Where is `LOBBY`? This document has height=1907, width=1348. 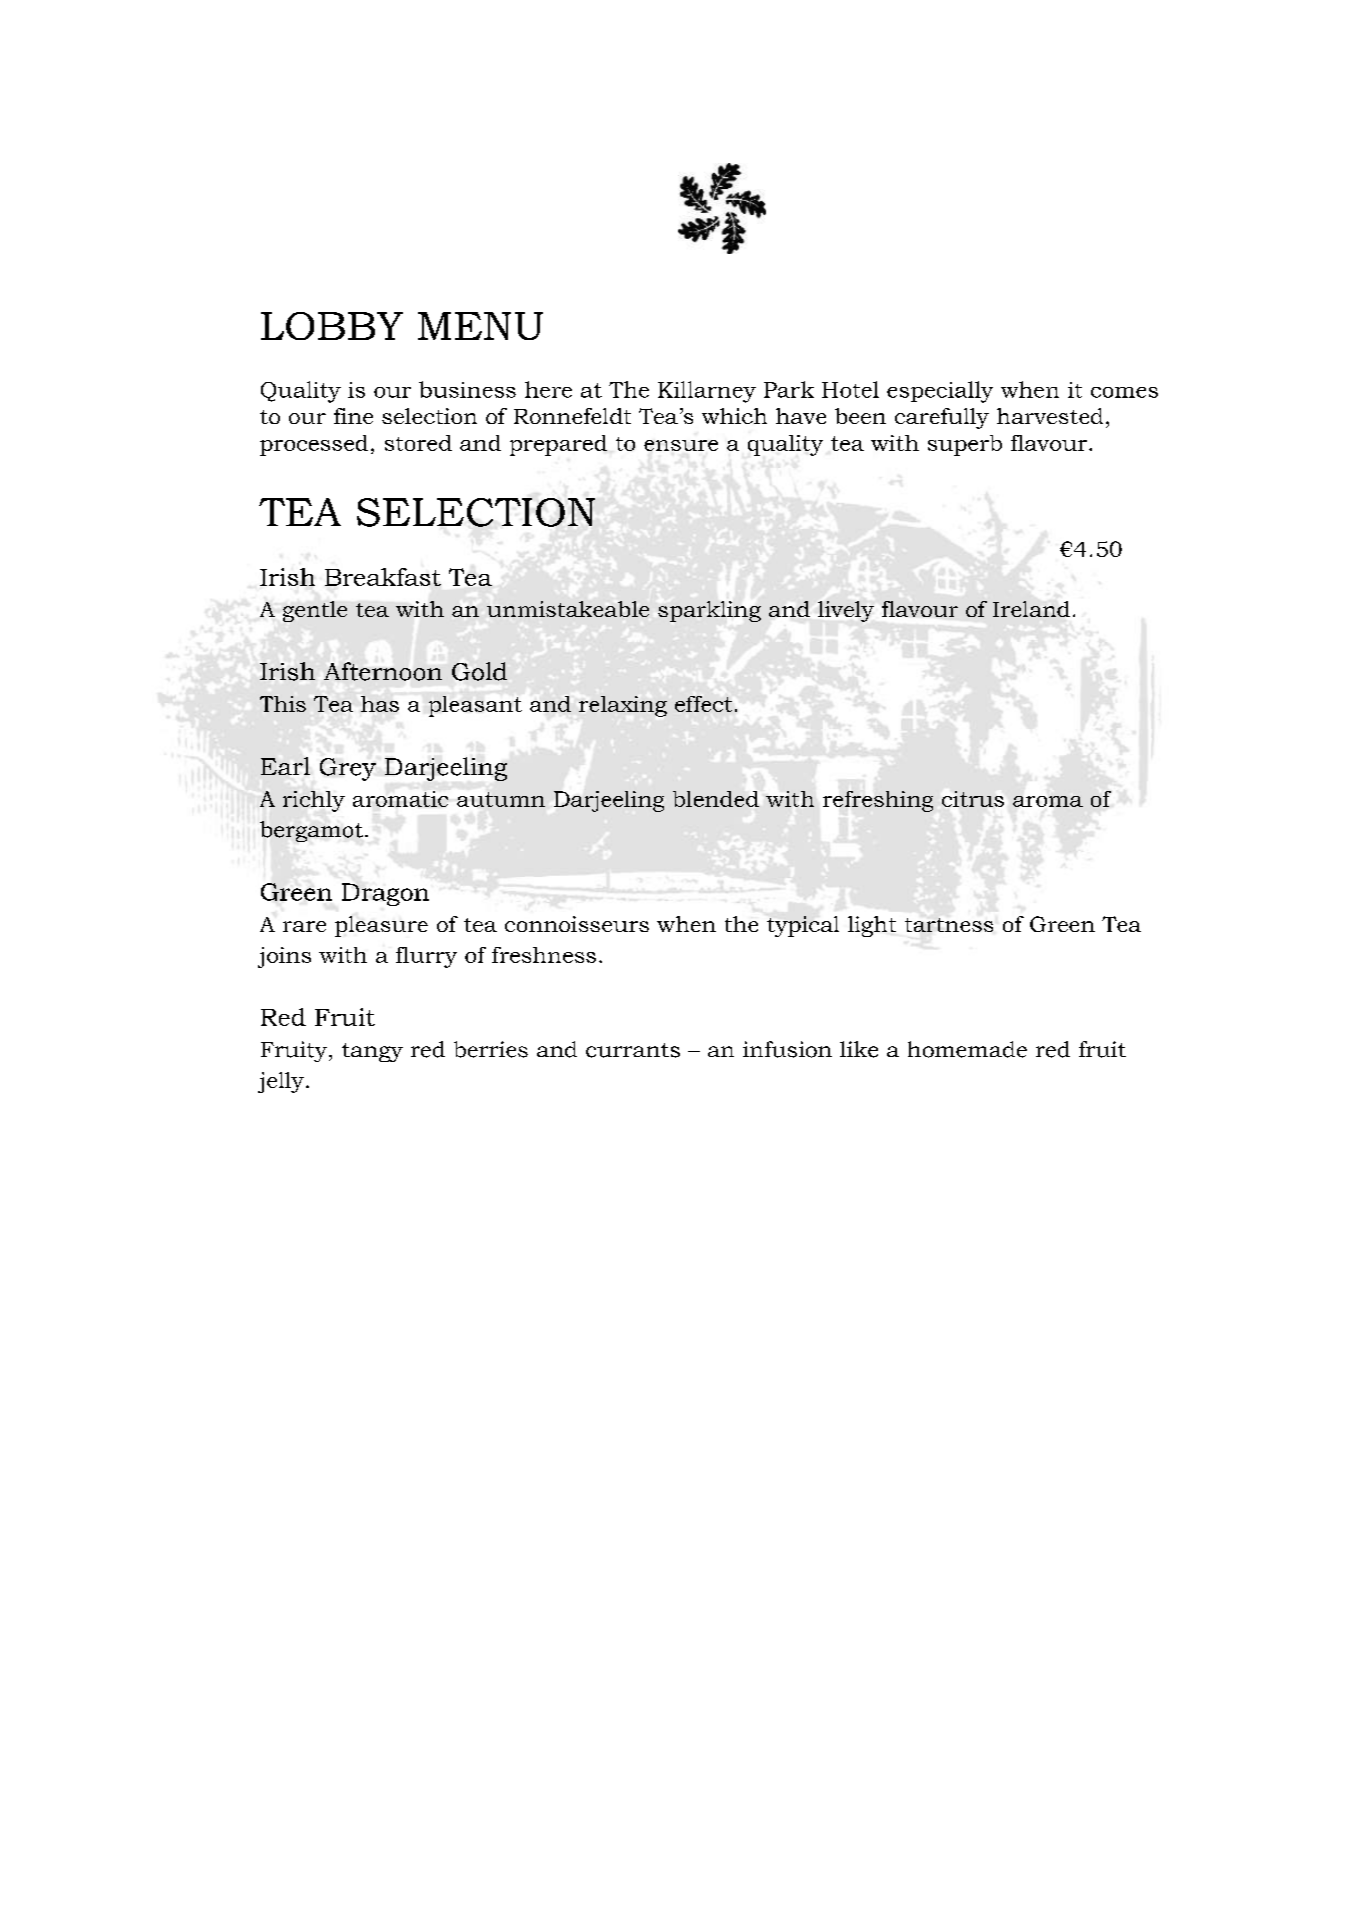
LOBBY is located at coordinates (332, 326).
